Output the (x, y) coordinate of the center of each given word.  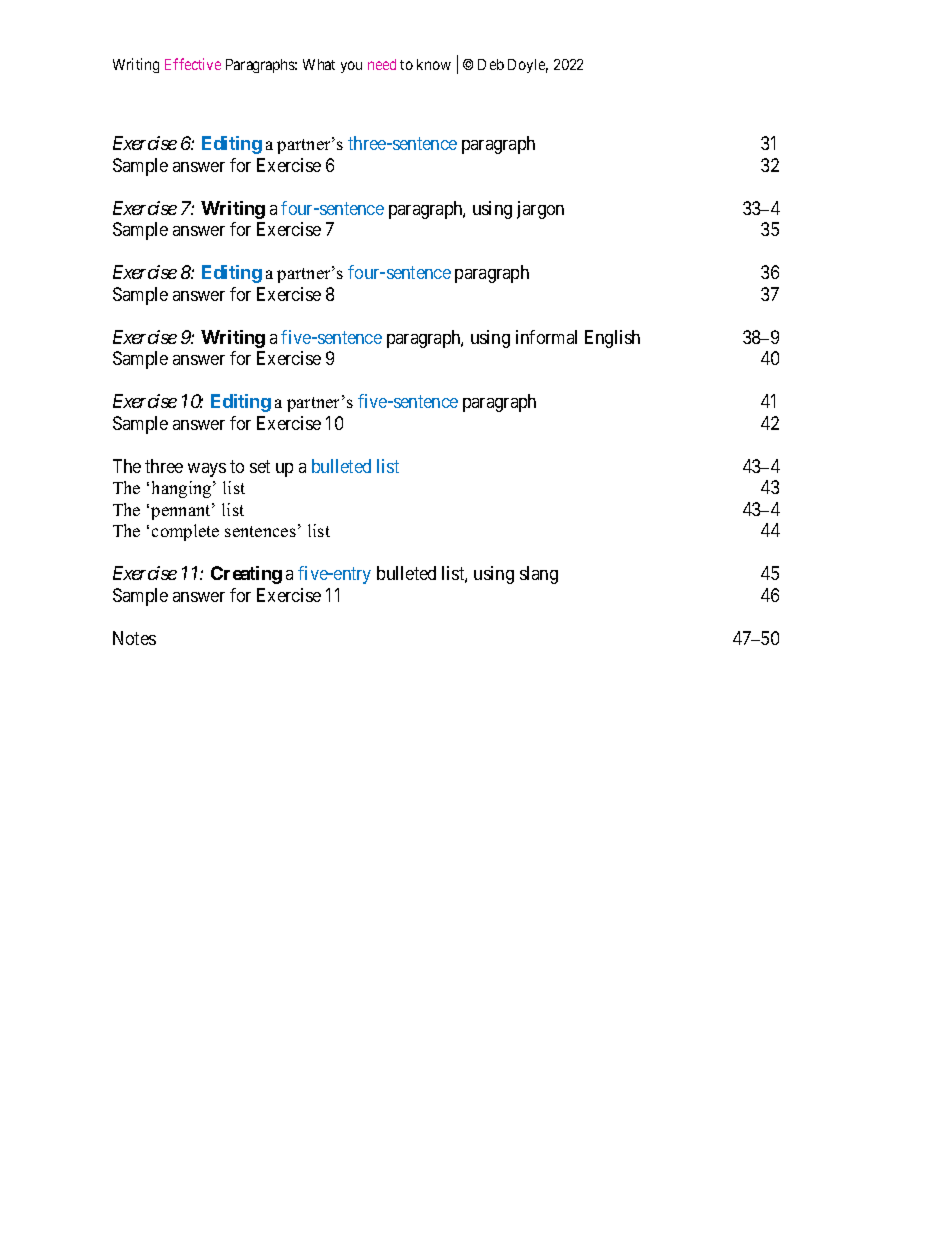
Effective (193, 64)
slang (539, 575)
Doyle (528, 66)
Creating (246, 575)
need (382, 64)
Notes (134, 638)
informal (546, 337)
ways (207, 470)
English (612, 339)
